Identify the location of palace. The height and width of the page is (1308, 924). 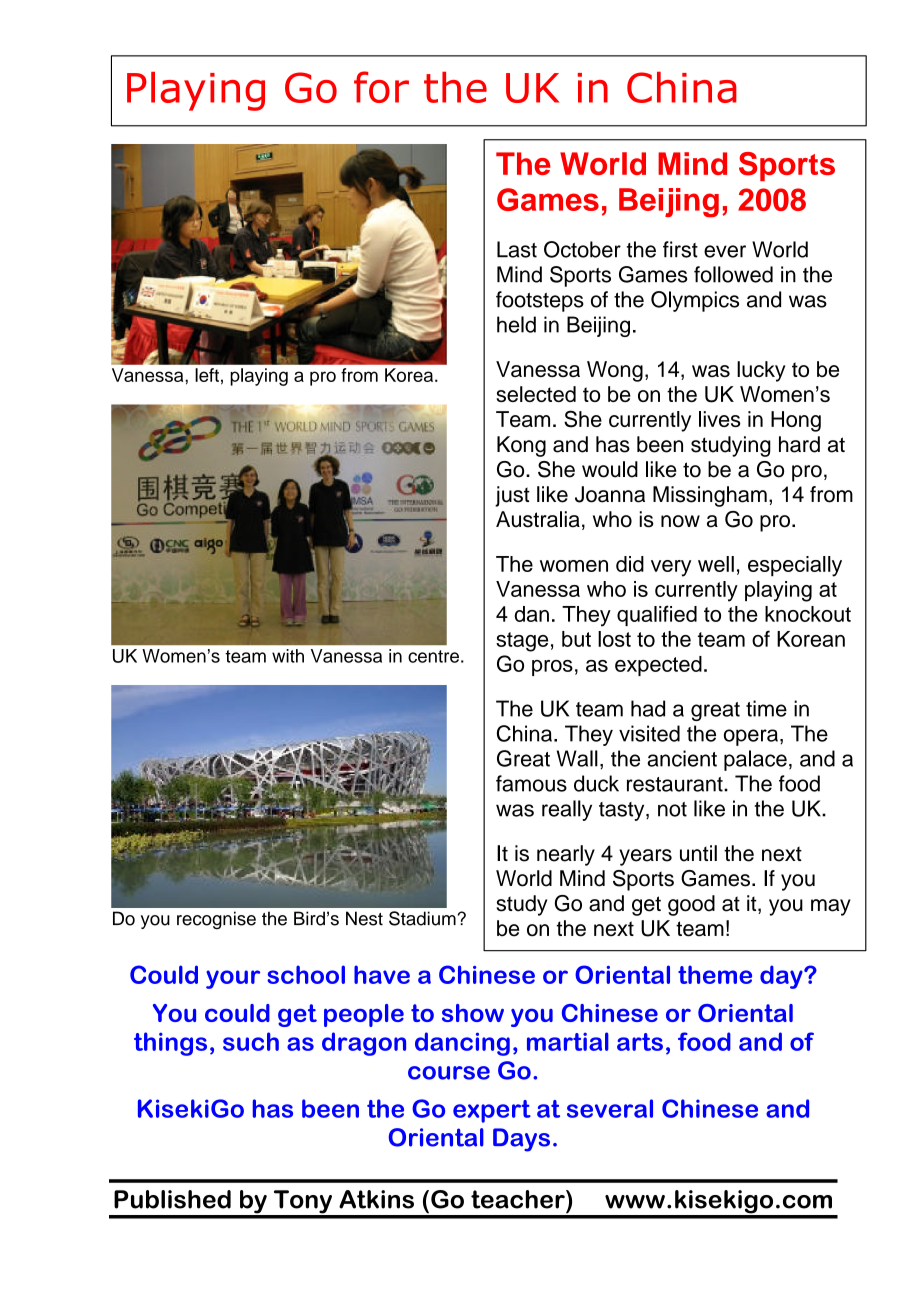
(755, 760).
